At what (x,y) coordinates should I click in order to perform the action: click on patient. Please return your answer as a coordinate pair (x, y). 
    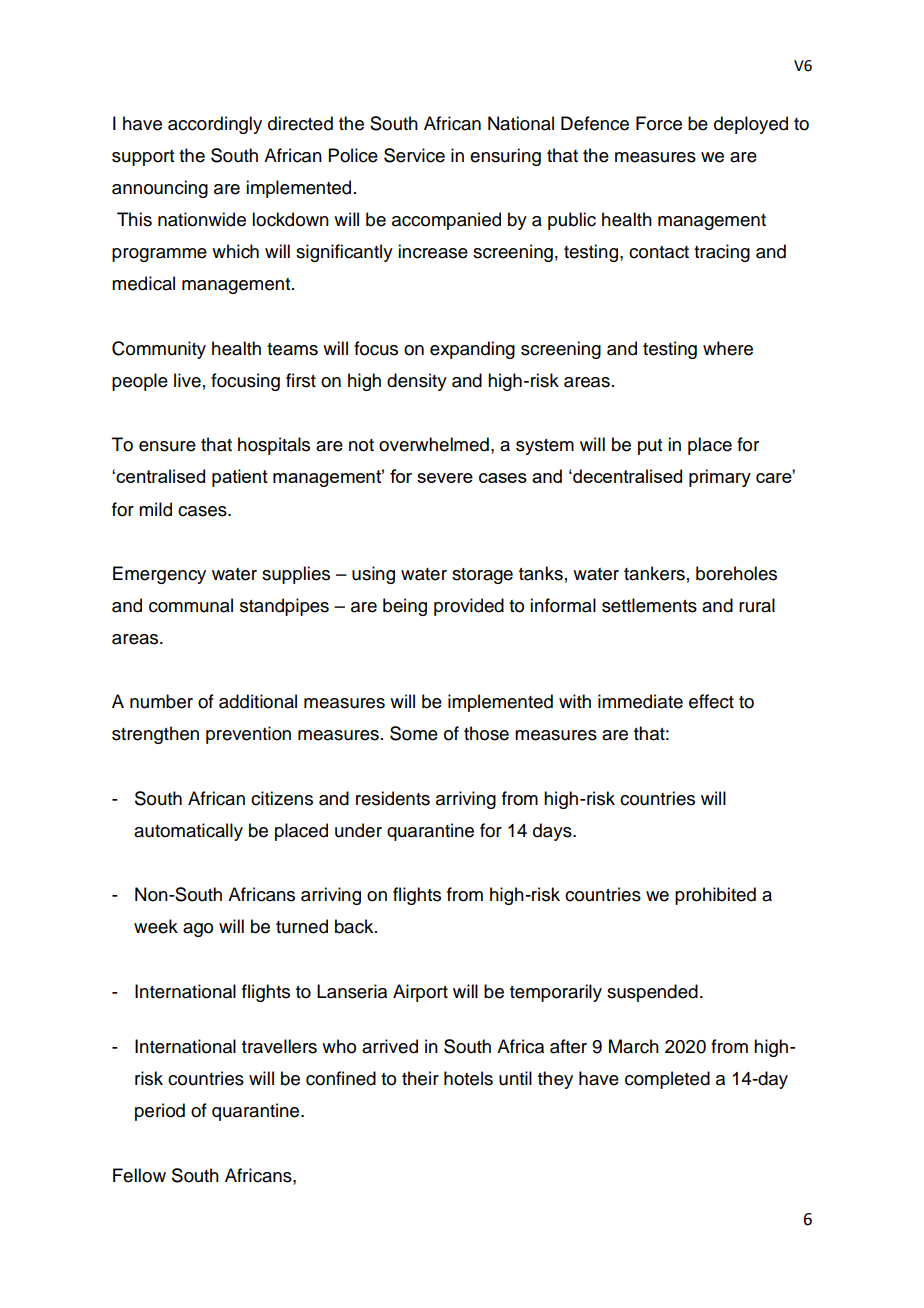
    Looking at the image, I should click on (240, 478).
